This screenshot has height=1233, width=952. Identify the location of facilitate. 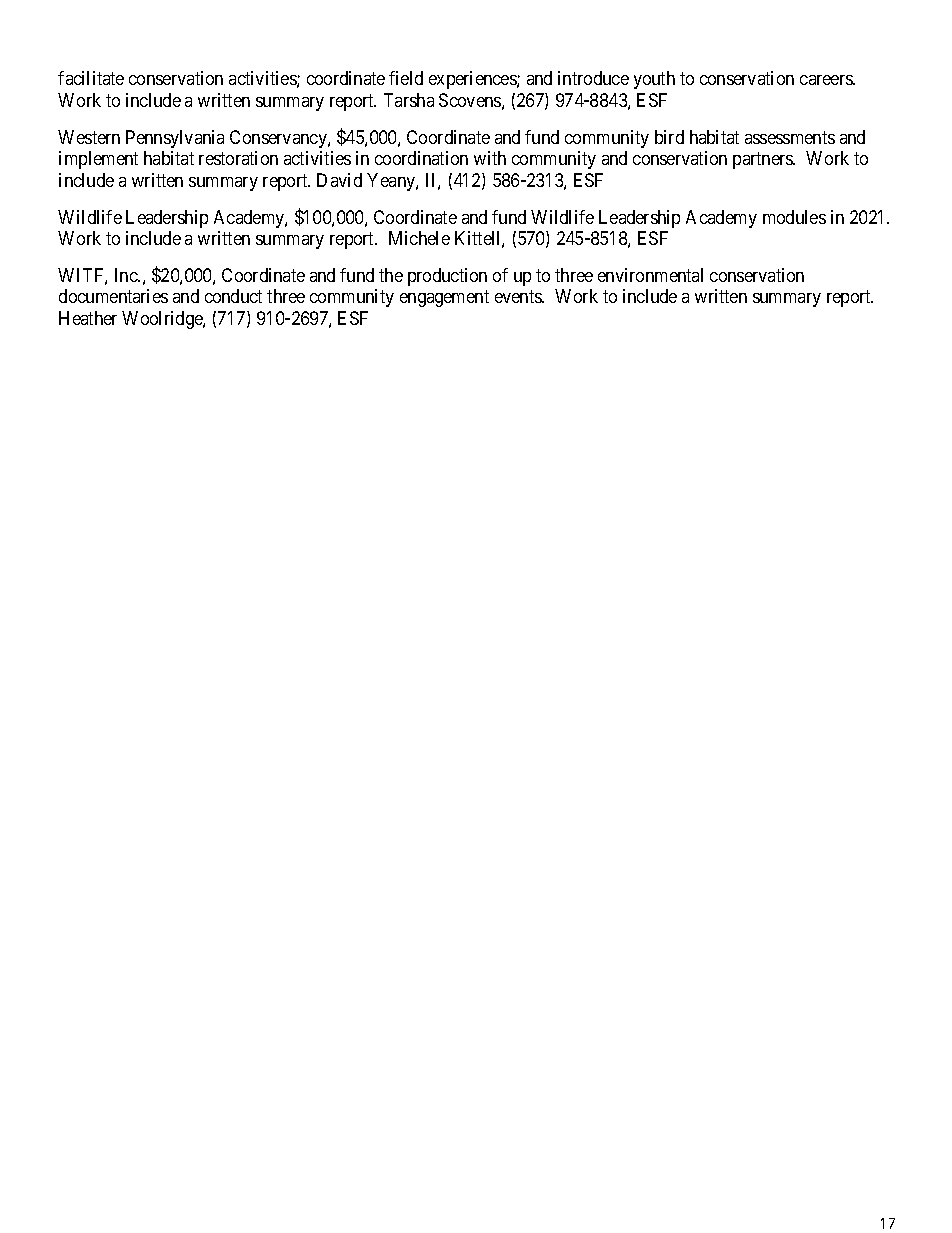
(91, 78).
